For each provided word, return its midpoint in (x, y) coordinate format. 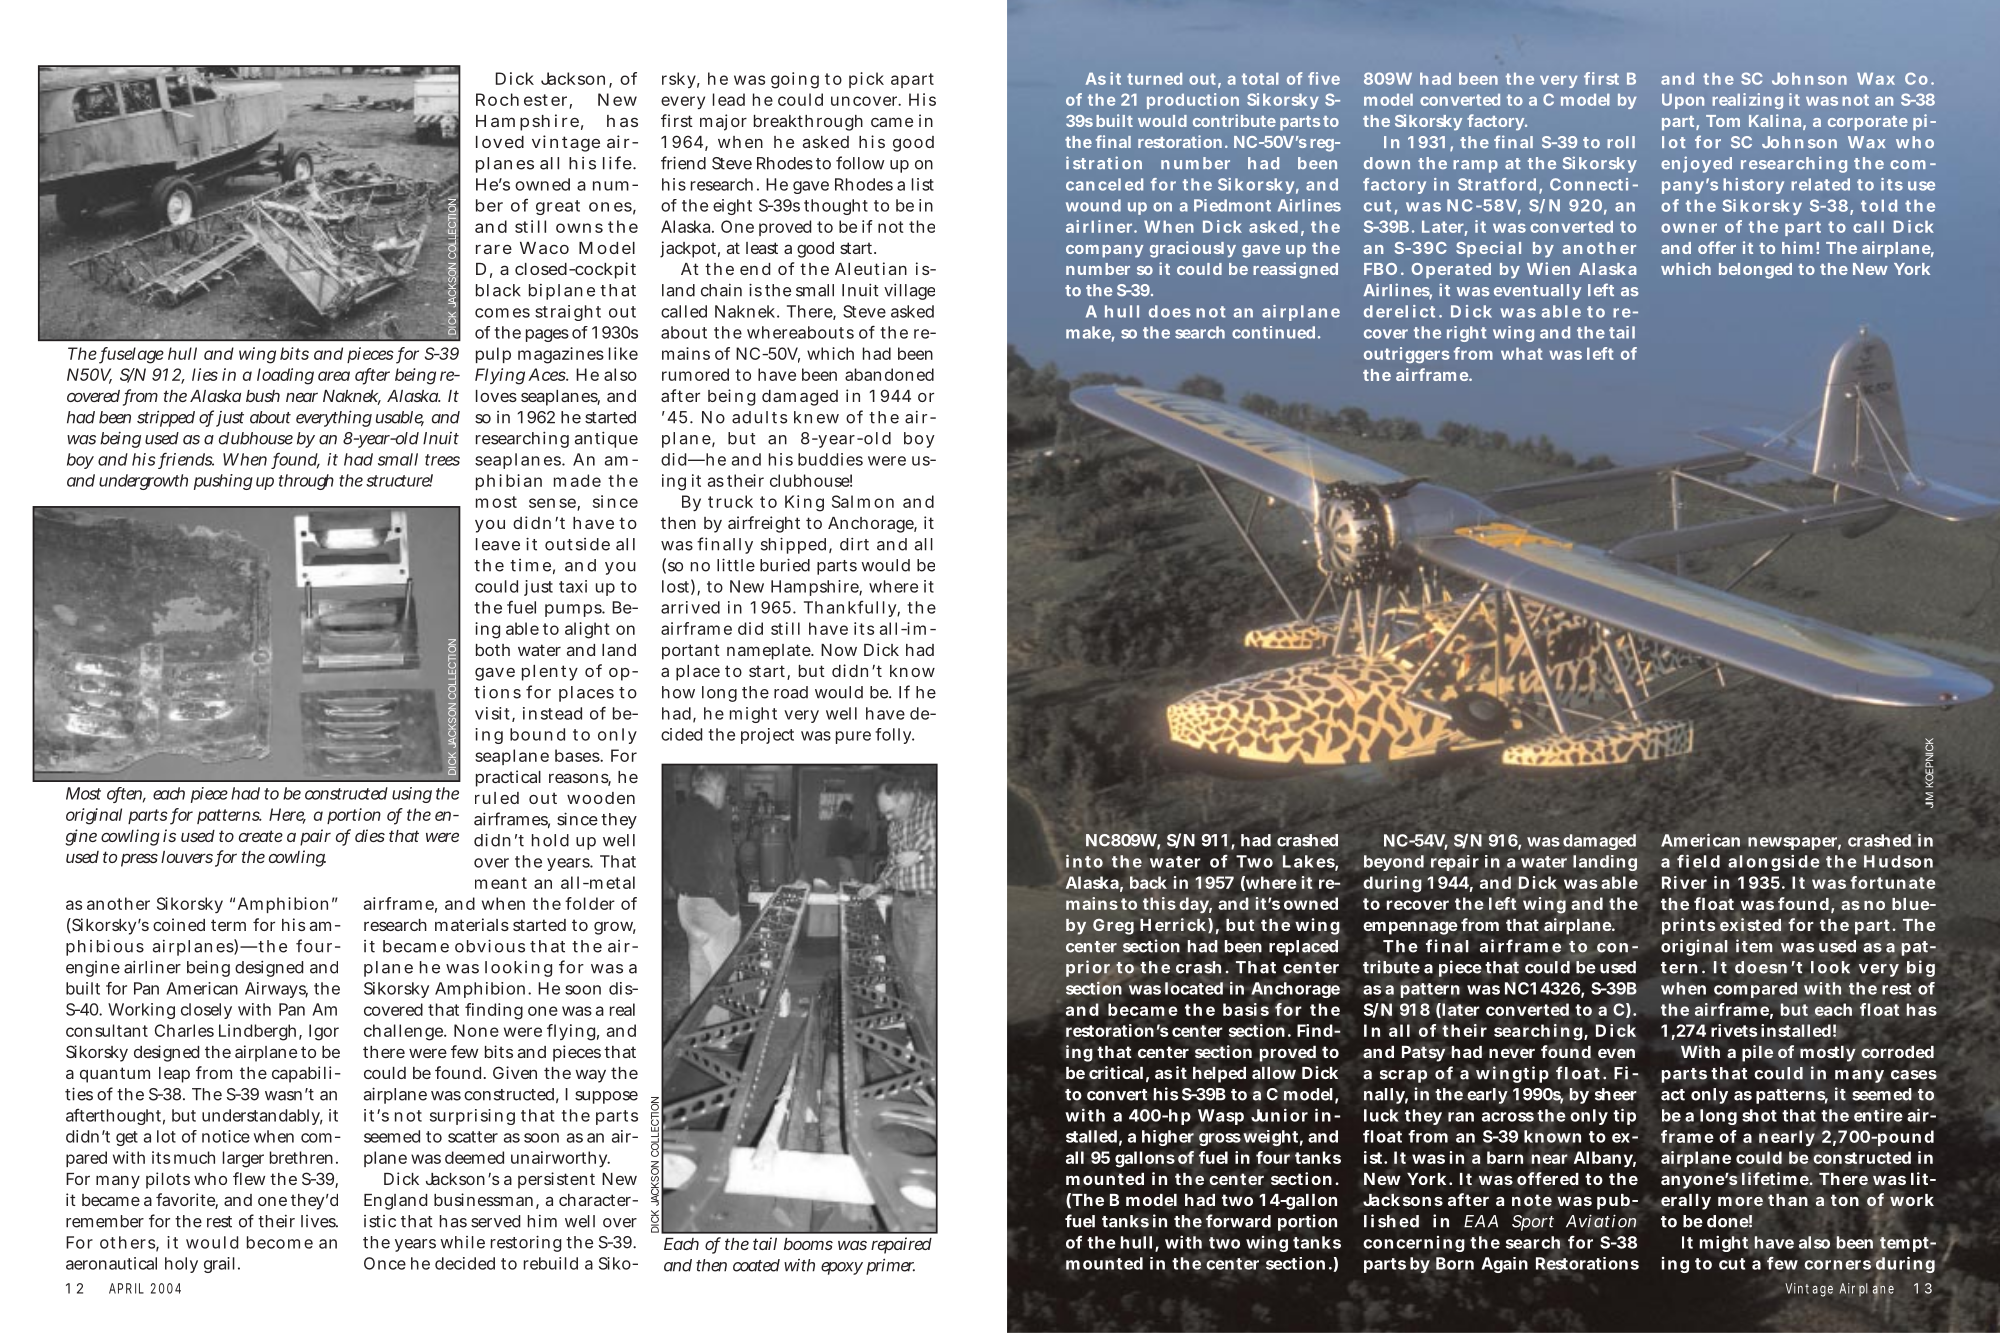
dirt (854, 544)
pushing (223, 482)
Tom (1723, 121)
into (1084, 861)
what (1521, 353)
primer (890, 1266)
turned (1154, 78)
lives (319, 1221)
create (261, 836)
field (1698, 861)
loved (500, 142)
